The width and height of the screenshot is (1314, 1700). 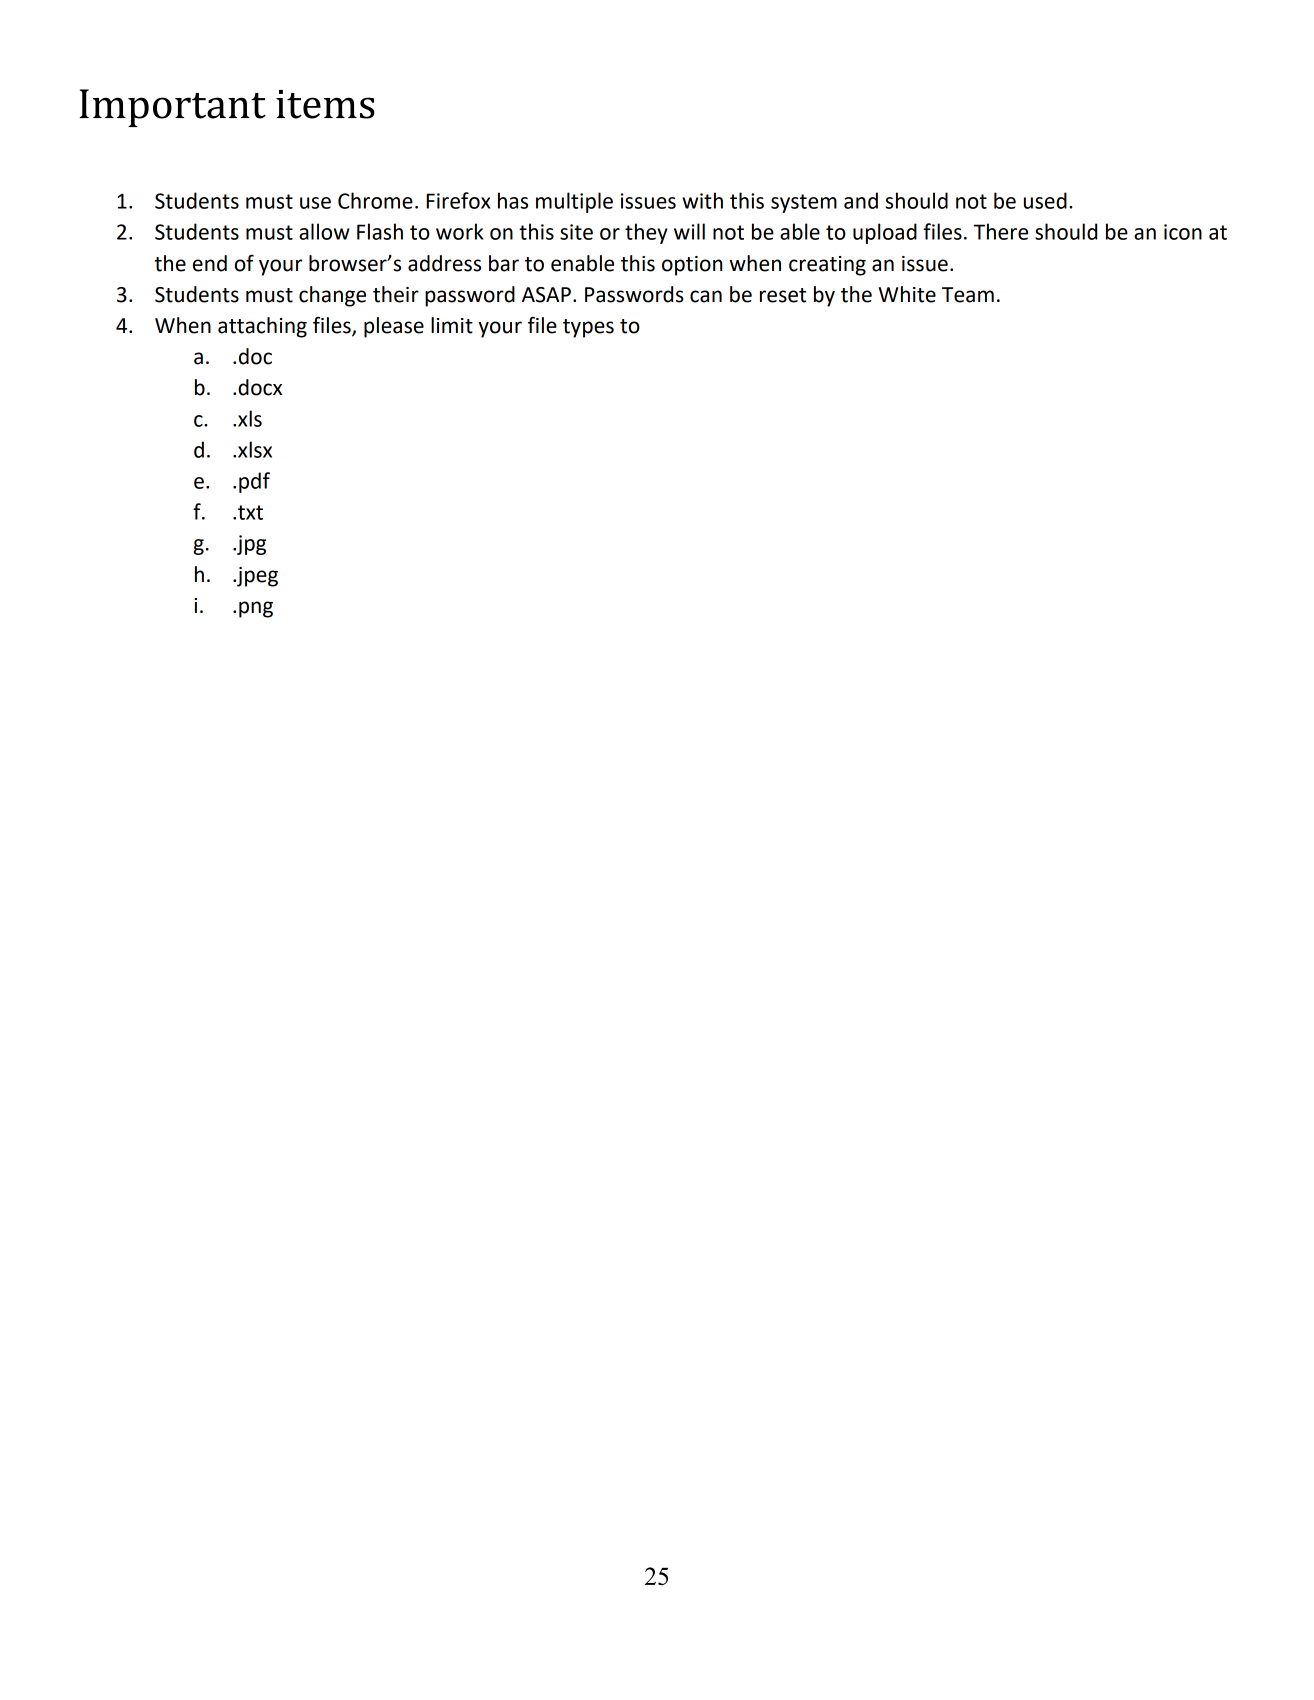 I want to click on with, so click(x=702, y=200).
